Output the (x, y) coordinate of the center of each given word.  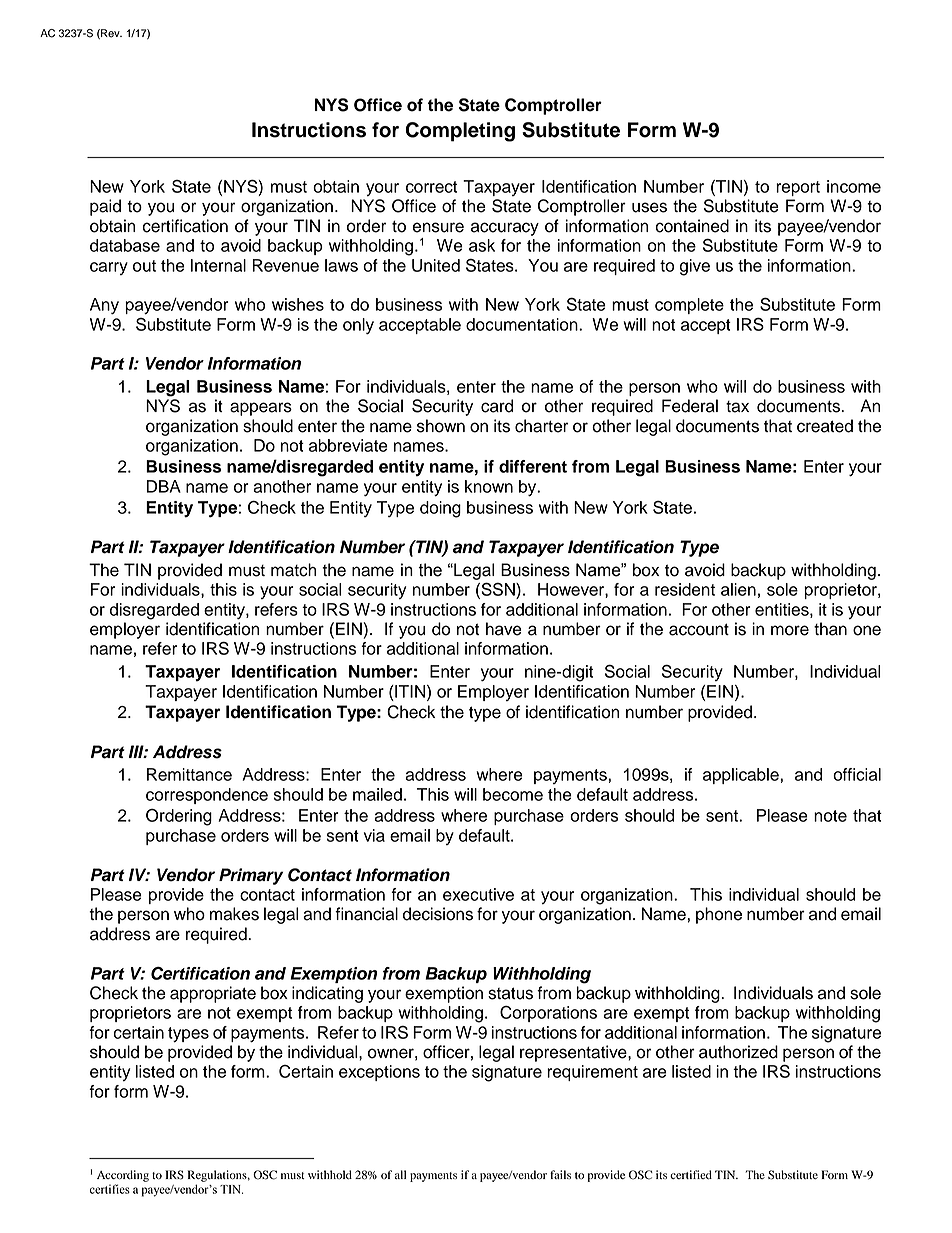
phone (719, 915)
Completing (460, 132)
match (293, 570)
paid (105, 207)
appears (261, 409)
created (825, 426)
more (790, 630)
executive (478, 894)
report (798, 188)
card (497, 406)
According (123, 1176)
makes (234, 914)
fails (560, 1174)
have (504, 629)
